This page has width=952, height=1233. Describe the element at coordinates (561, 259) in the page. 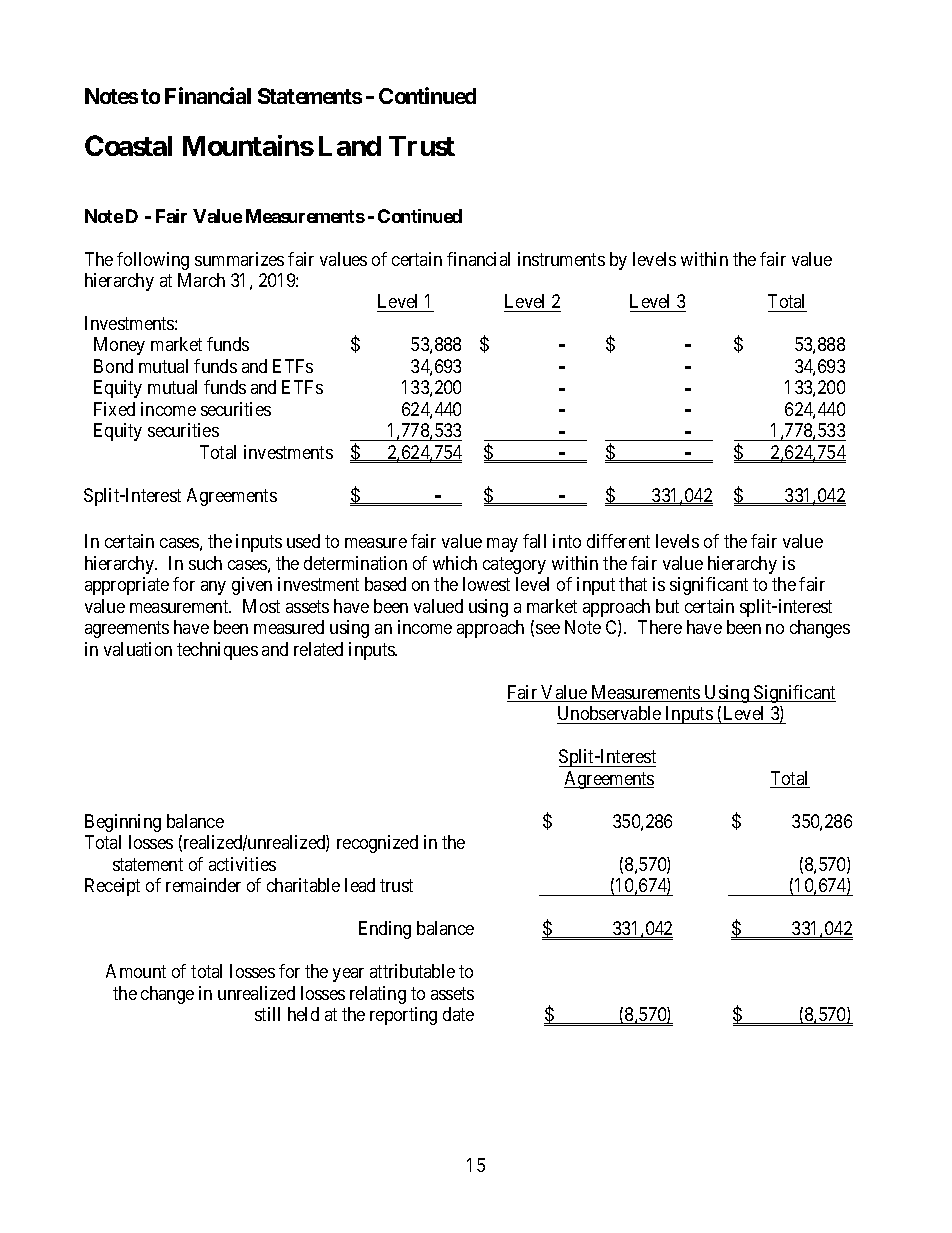

I see `instruments` at that location.
